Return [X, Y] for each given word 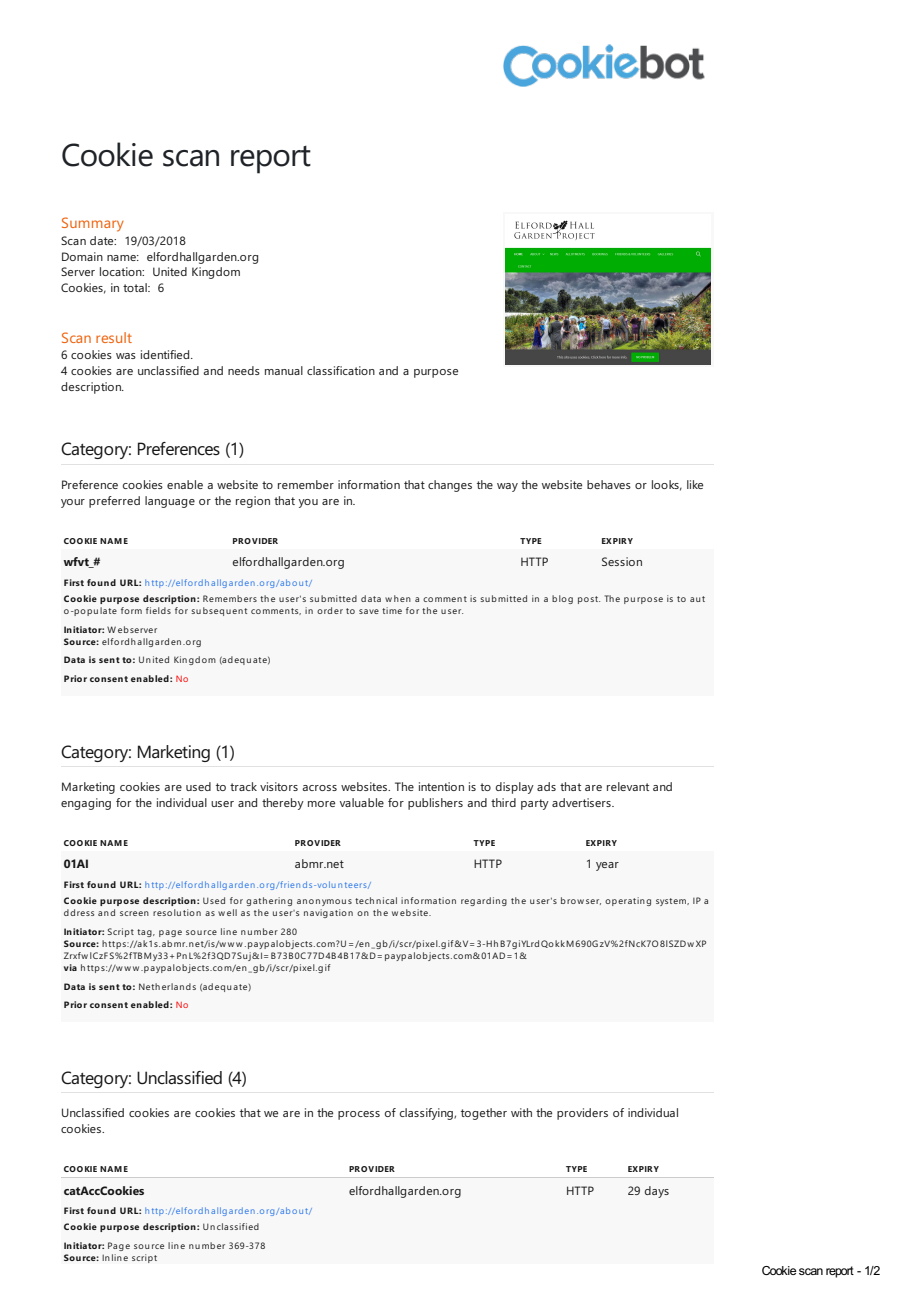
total [136, 287]
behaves [609, 484]
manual [284, 370]
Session [622, 561]
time [392, 610]
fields [158, 610]
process [359, 1115]
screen [134, 913]
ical [390, 900]
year [607, 866]
